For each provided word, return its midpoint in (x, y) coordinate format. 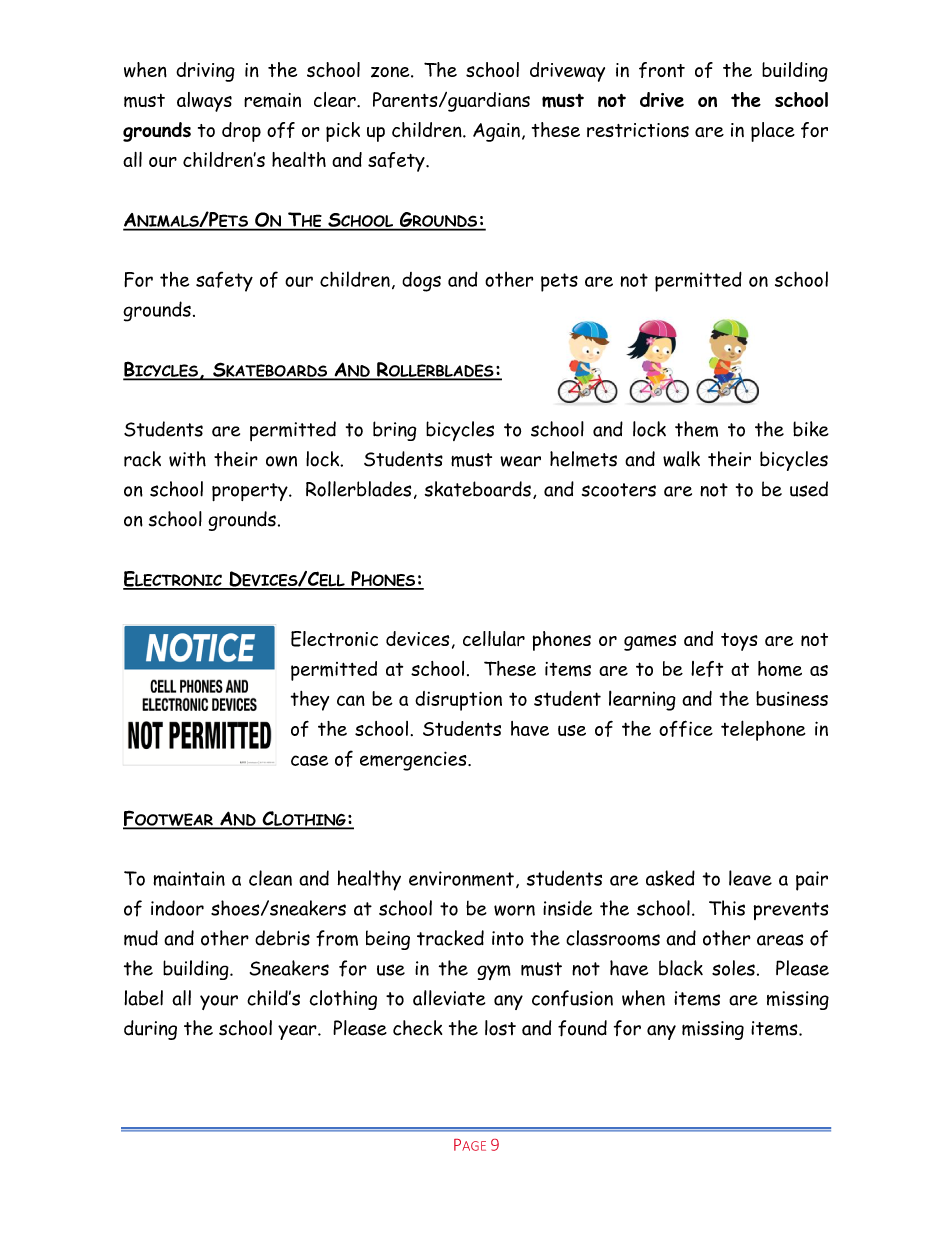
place (773, 132)
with (187, 459)
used (809, 489)
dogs (421, 282)
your (219, 1002)
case (309, 760)
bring (395, 431)
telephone (763, 730)
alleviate (449, 998)
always (204, 102)
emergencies (414, 761)
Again (496, 132)
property (251, 492)
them (696, 429)
